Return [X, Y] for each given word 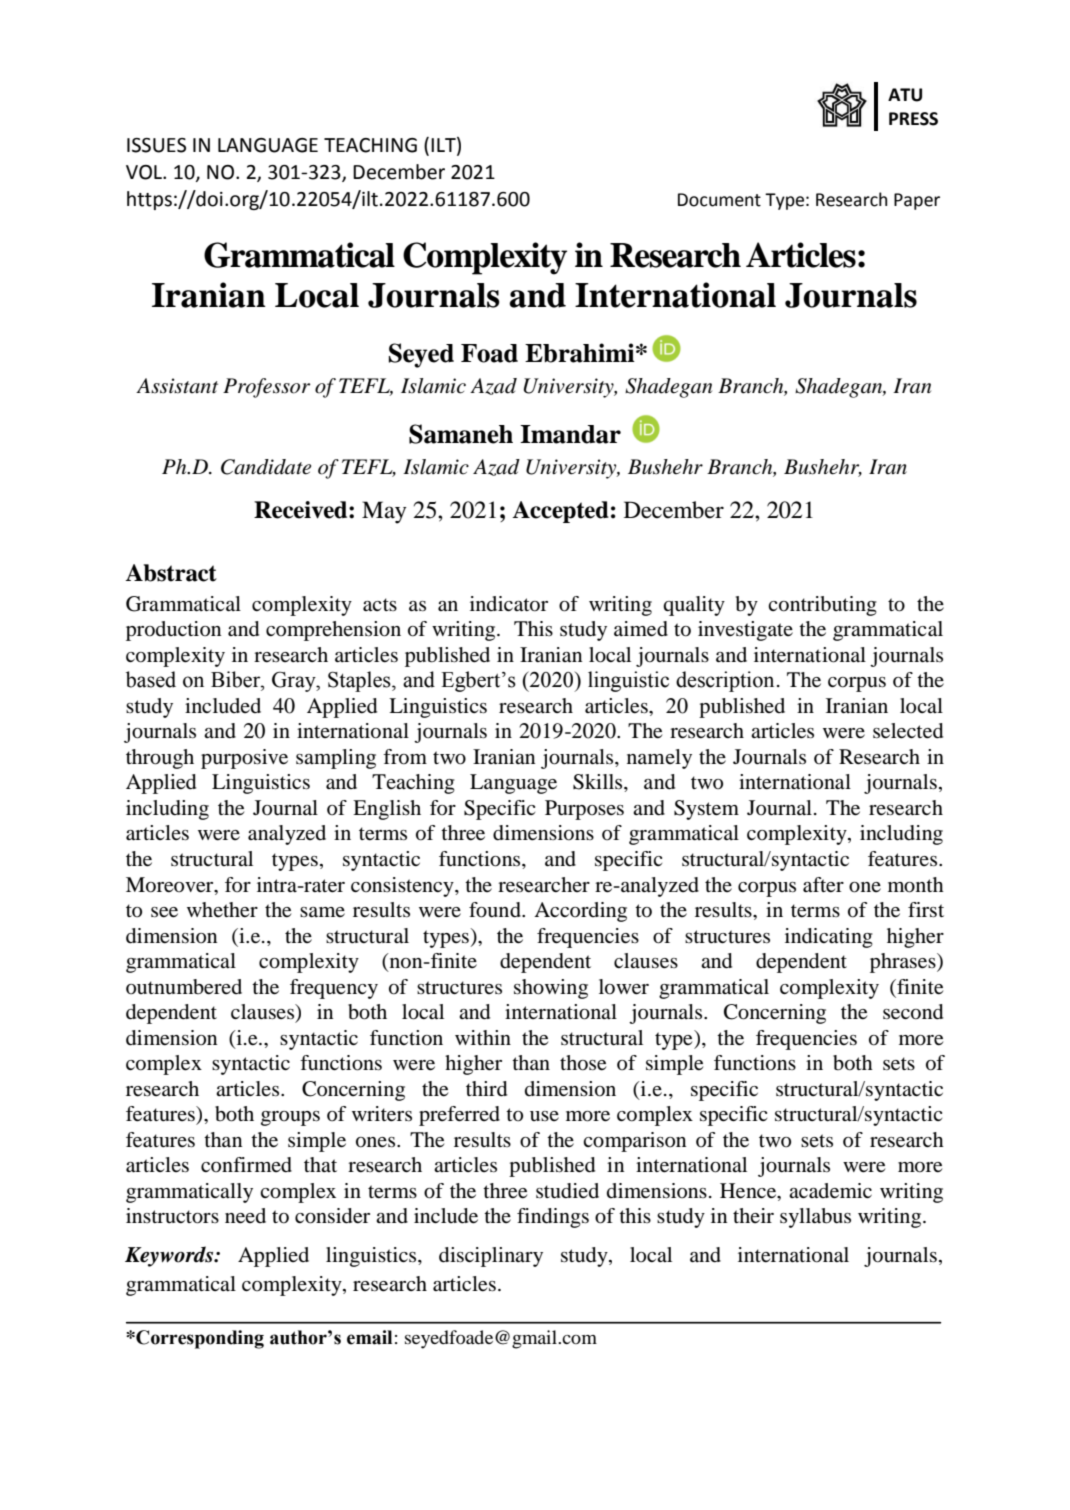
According [580, 912]
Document [719, 200]
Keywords [170, 1256]
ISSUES [156, 145]
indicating [829, 938]
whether [222, 910]
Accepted [560, 512]
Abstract [171, 573]
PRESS [913, 119]
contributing [822, 606]
